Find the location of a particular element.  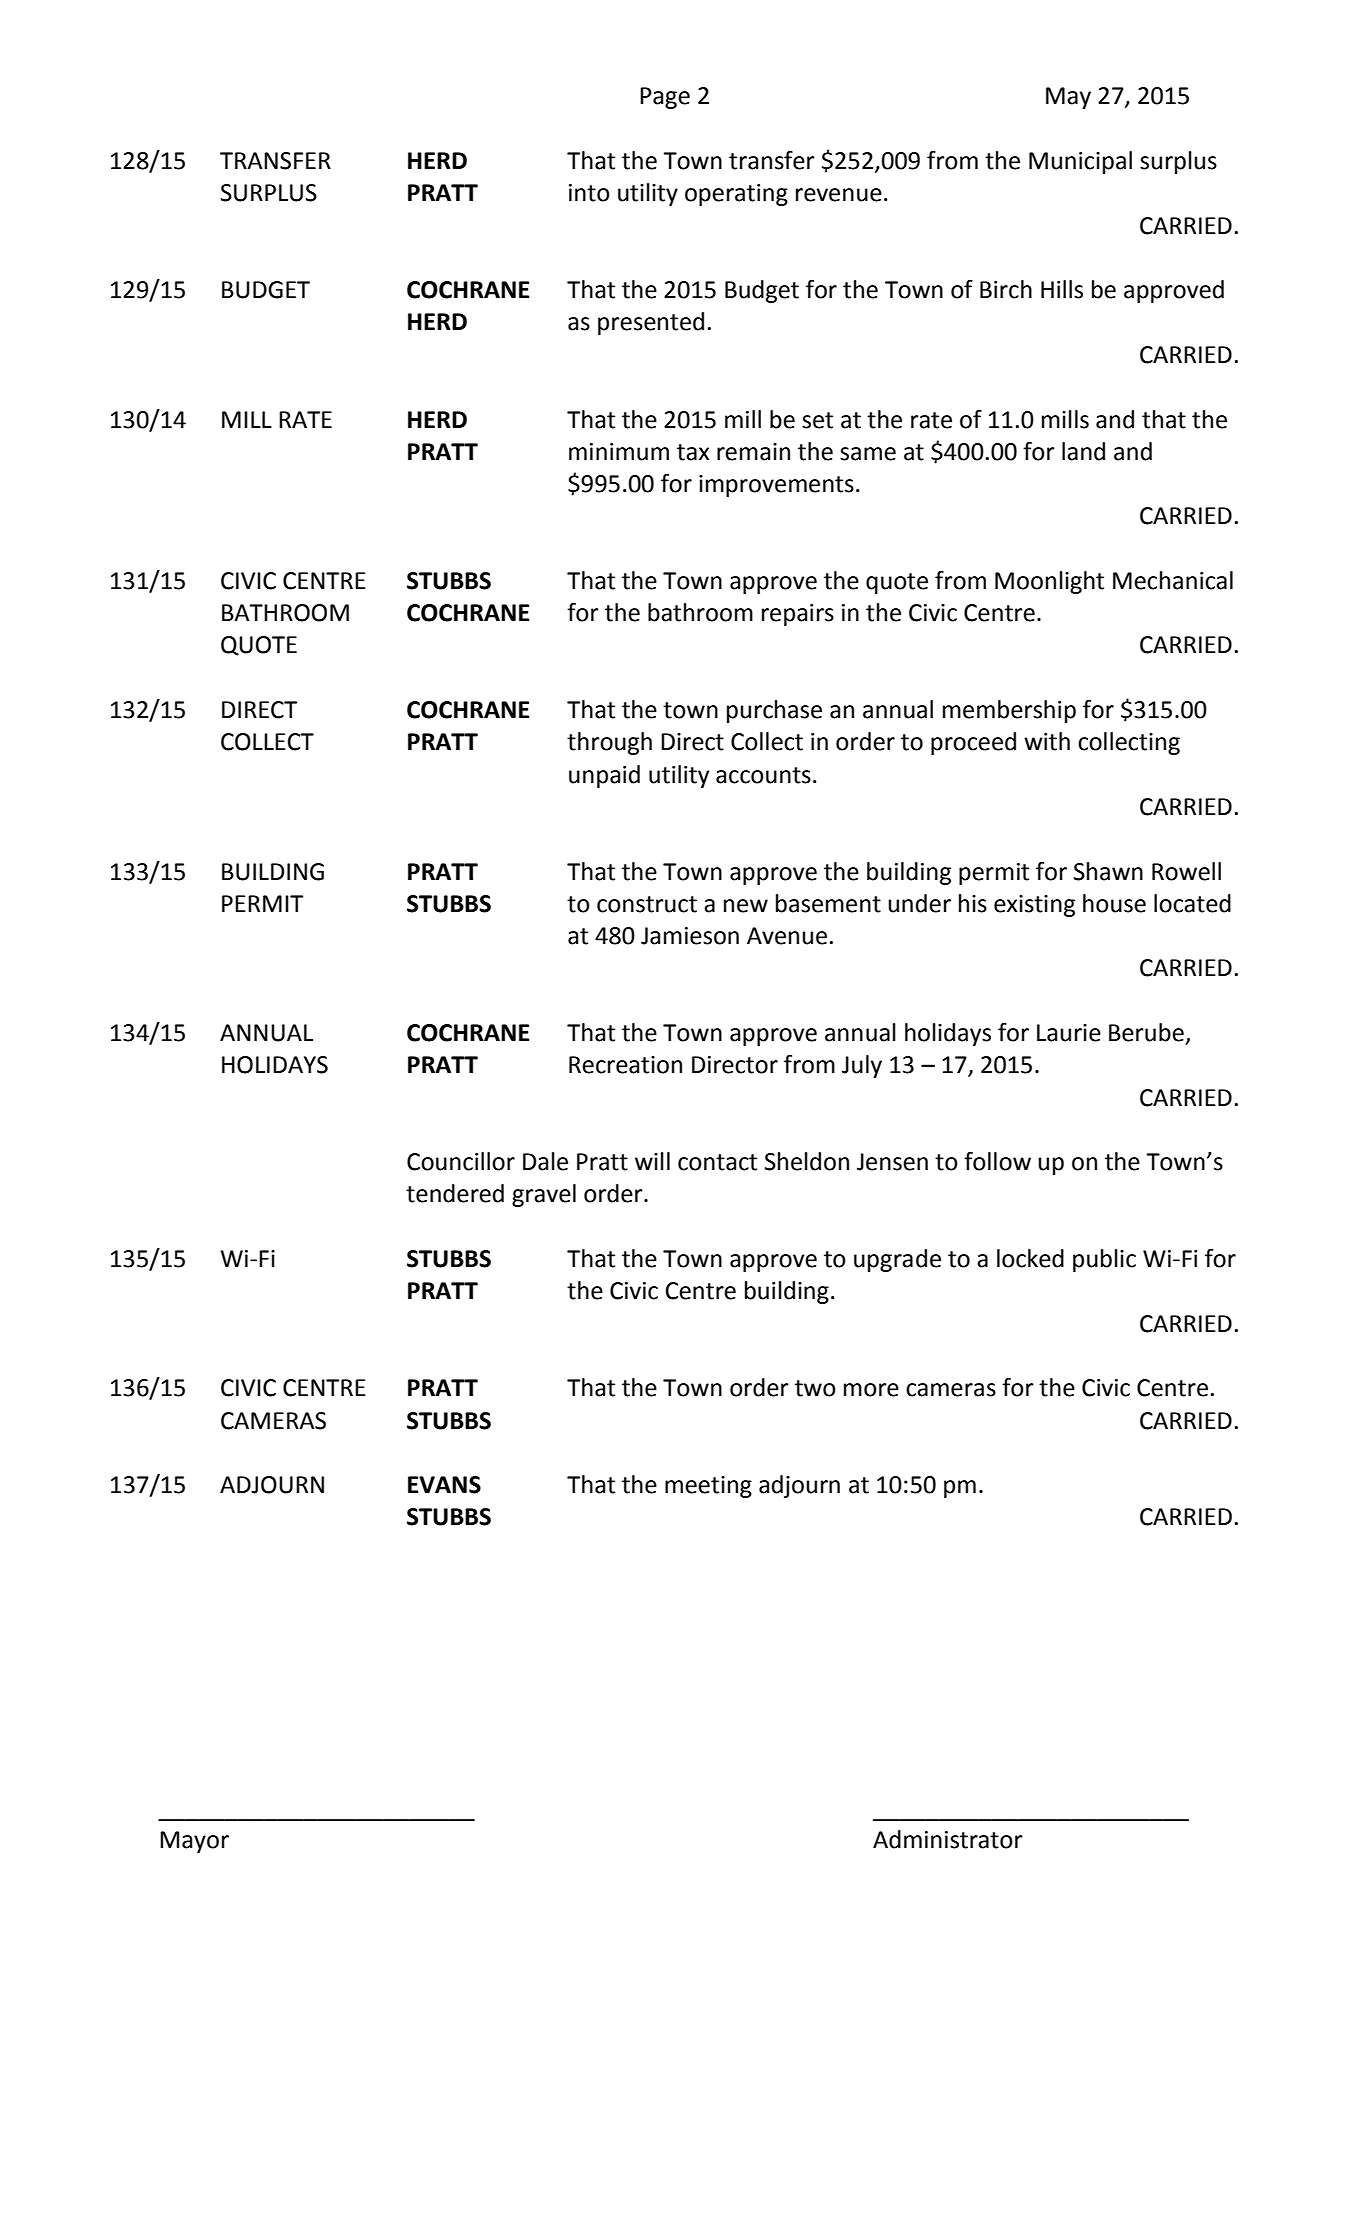

Laurie is located at coordinates (1069, 1033).
